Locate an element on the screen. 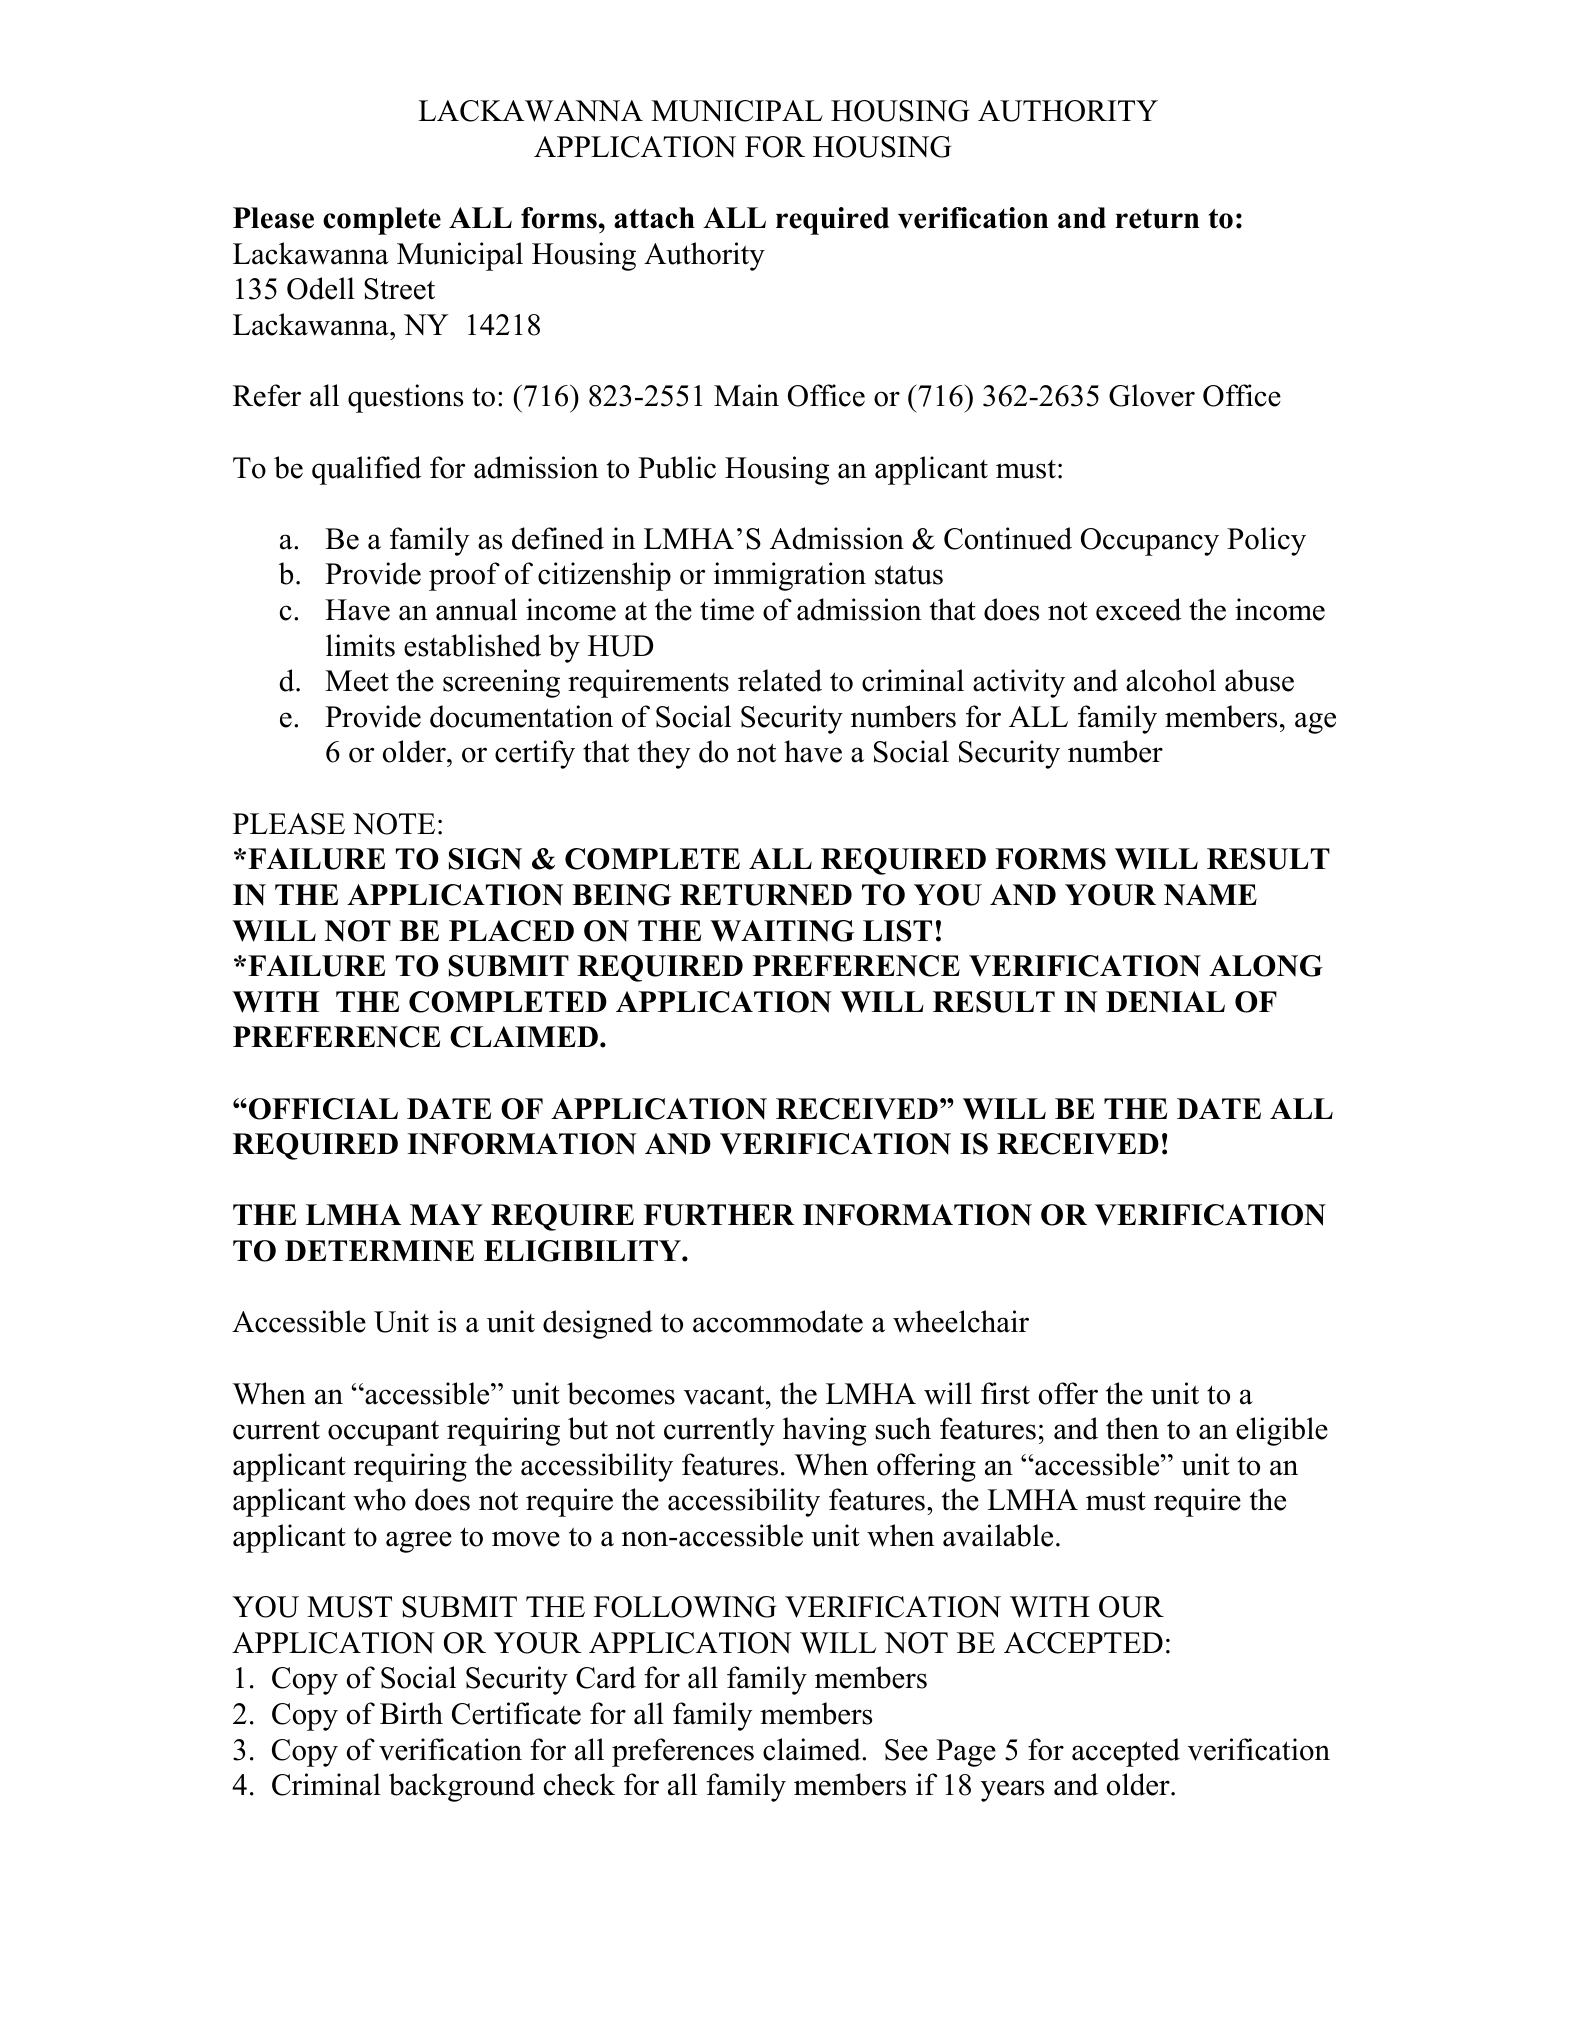 The image size is (1579, 2044). See is located at coordinates (906, 1750).
